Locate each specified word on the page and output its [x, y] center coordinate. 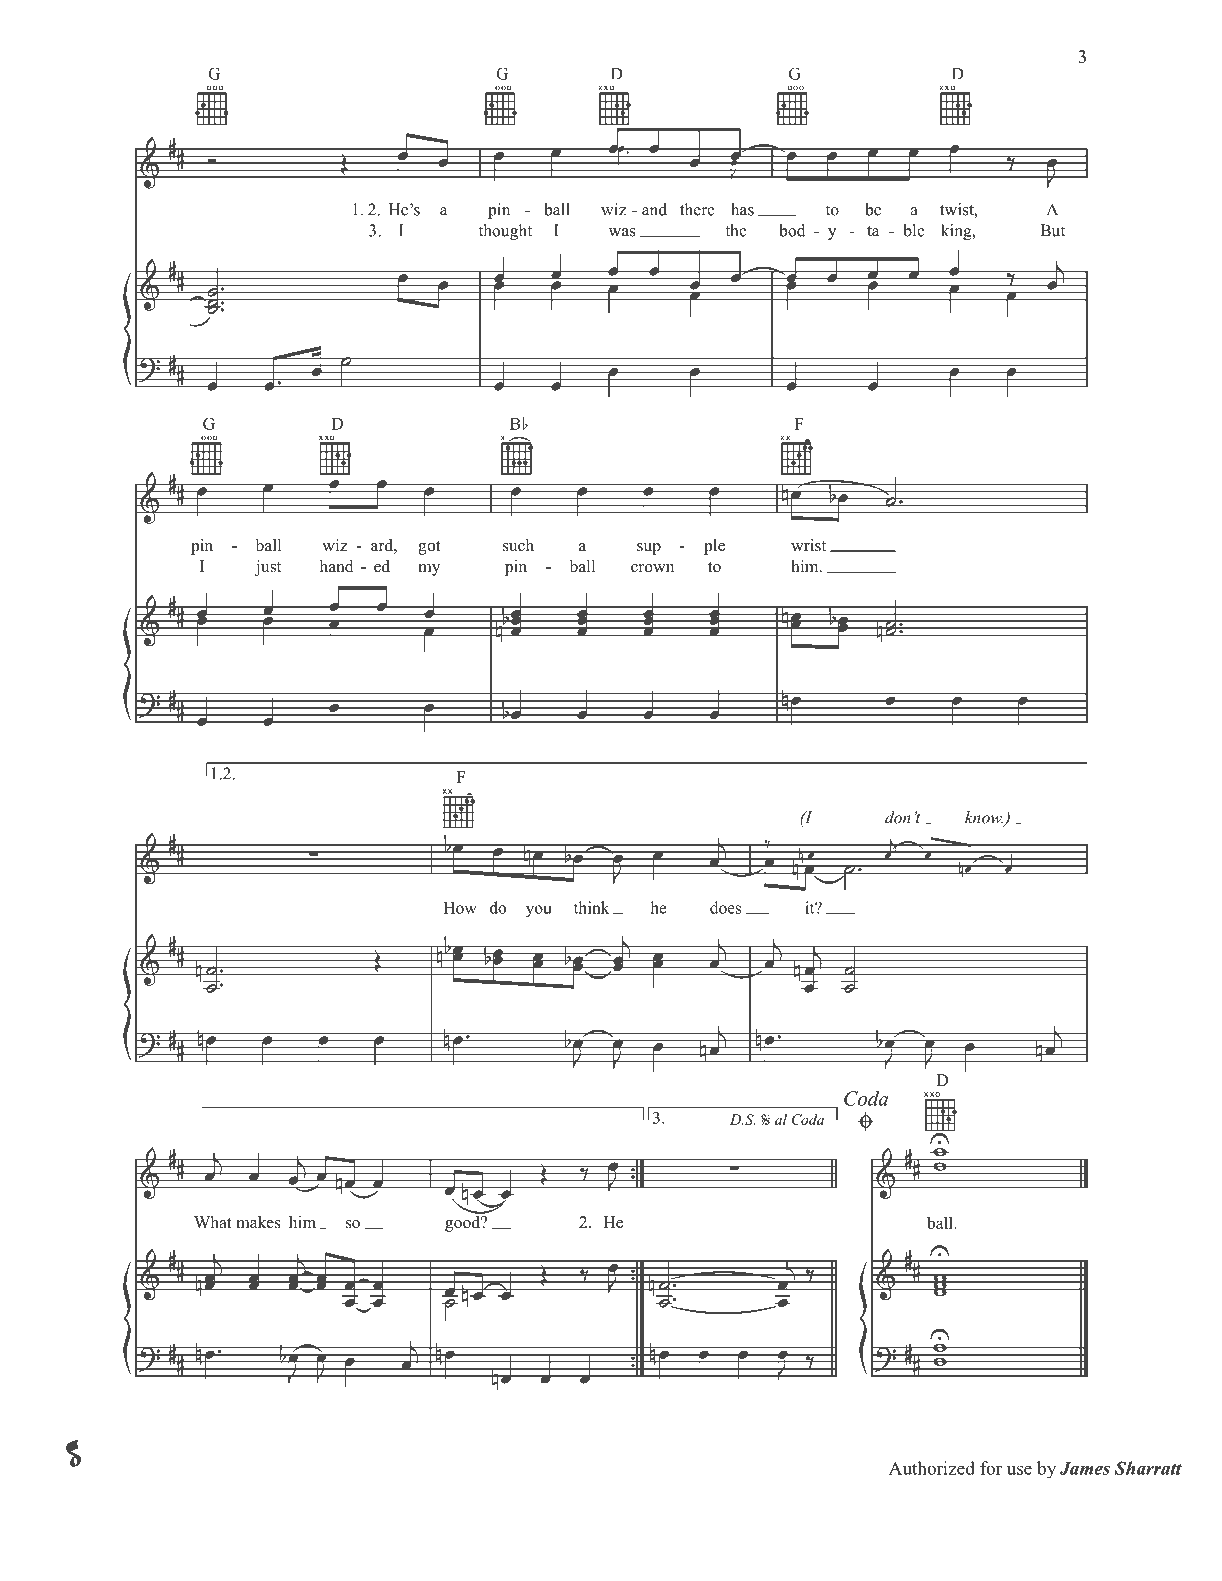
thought [505, 232]
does [725, 907]
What [213, 1222]
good [464, 1222]
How [460, 908]
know [984, 817]
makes [258, 1222]
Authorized [932, 1468]
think [592, 907]
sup [649, 549]
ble [914, 230]
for [991, 1468]
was [622, 232]
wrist [808, 545]
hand [337, 566]
